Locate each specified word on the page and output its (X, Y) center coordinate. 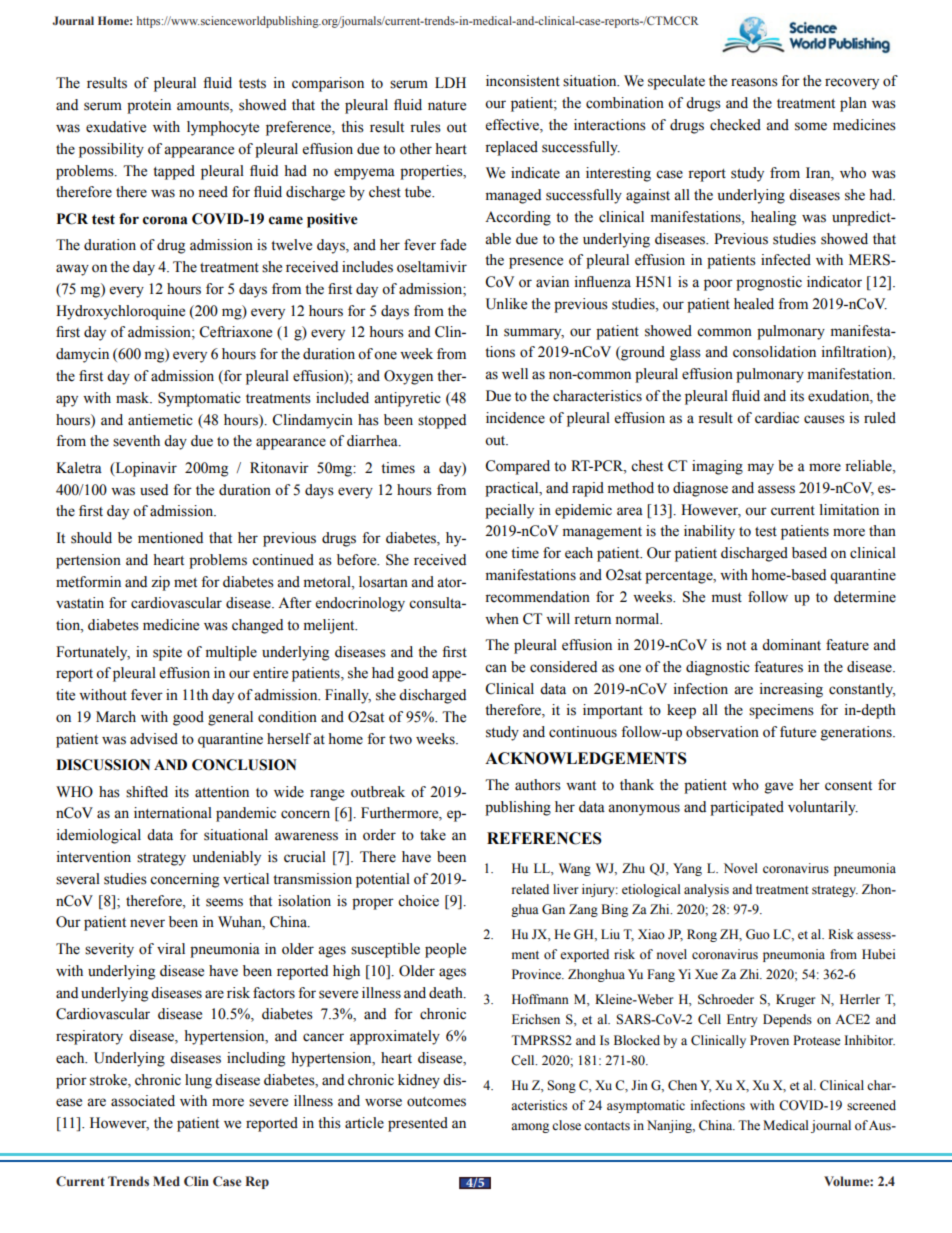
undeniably (227, 858)
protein (149, 106)
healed (754, 304)
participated (747, 808)
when (502, 619)
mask (134, 398)
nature (447, 106)
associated (143, 1101)
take (433, 835)
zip (160, 583)
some (811, 126)
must (727, 598)
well (515, 374)
